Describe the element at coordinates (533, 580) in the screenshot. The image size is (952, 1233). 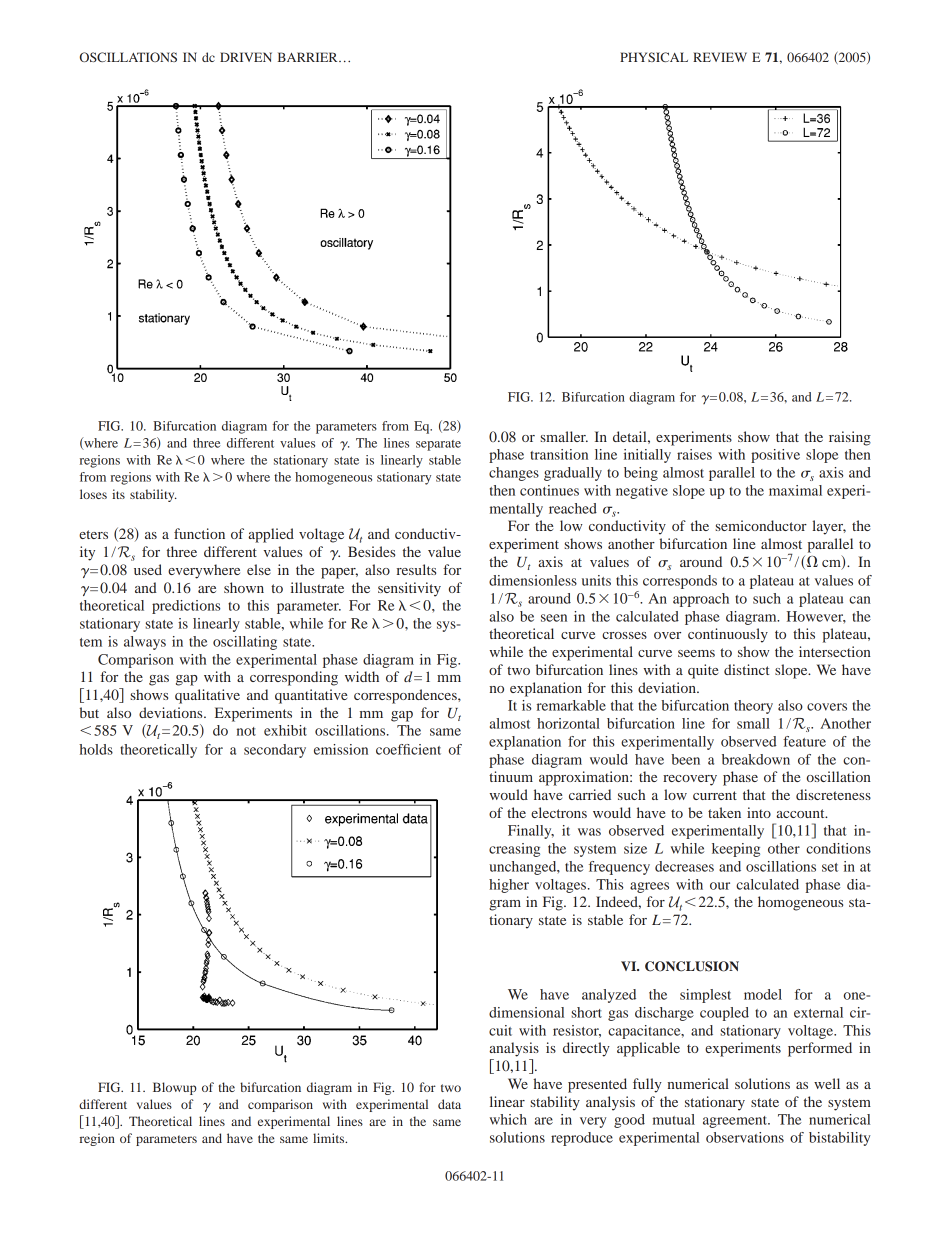
I see `dimensionless` at that location.
